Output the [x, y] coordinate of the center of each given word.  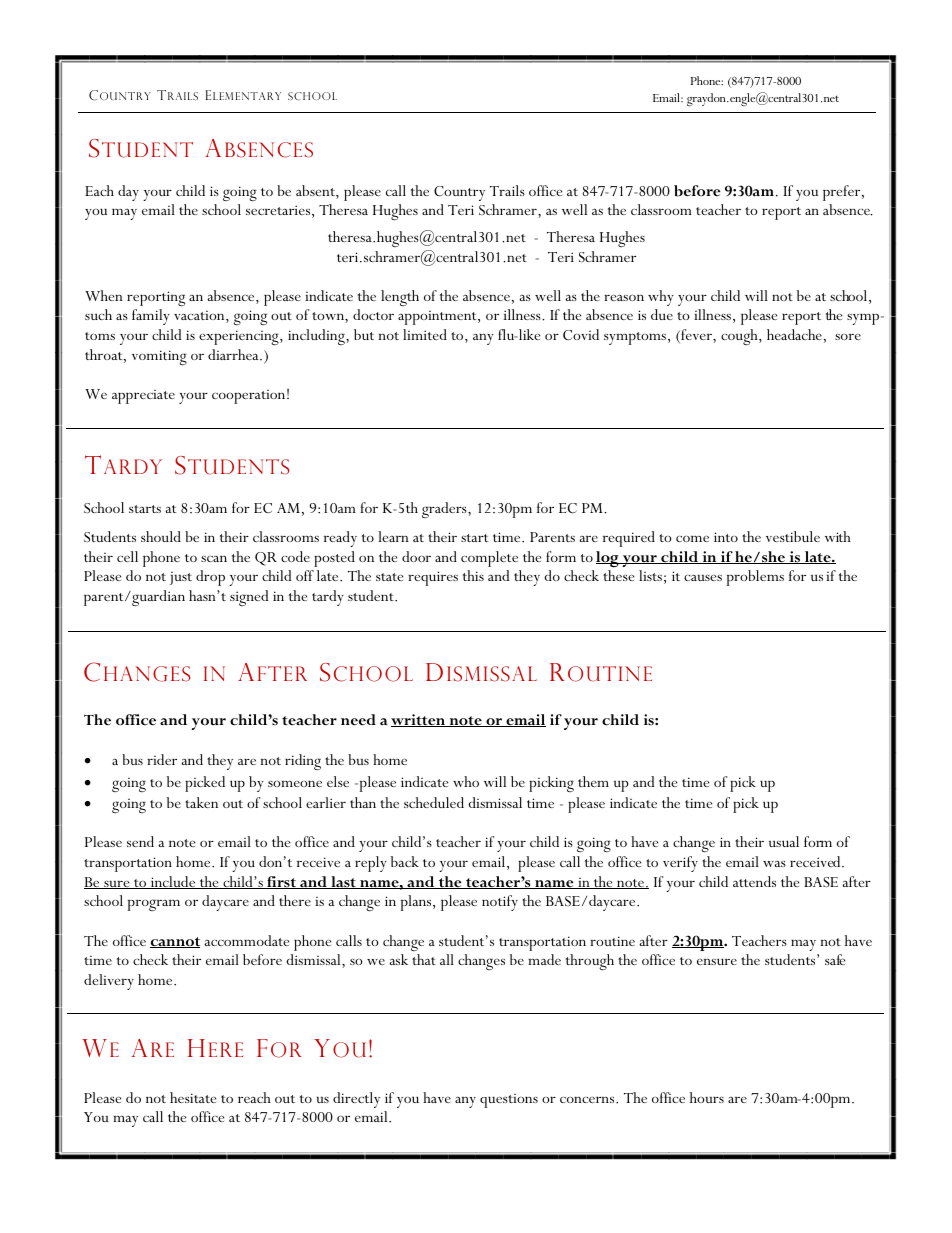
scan [214, 558]
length [400, 298]
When [104, 295]
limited [425, 334]
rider [162, 759]
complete [489, 559]
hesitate [193, 1097]
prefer [843, 193]
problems [755, 578]
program [154, 905]
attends [754, 881]
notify [500, 903]
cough [740, 337]
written [419, 720]
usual [784, 841]
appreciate [143, 397]
